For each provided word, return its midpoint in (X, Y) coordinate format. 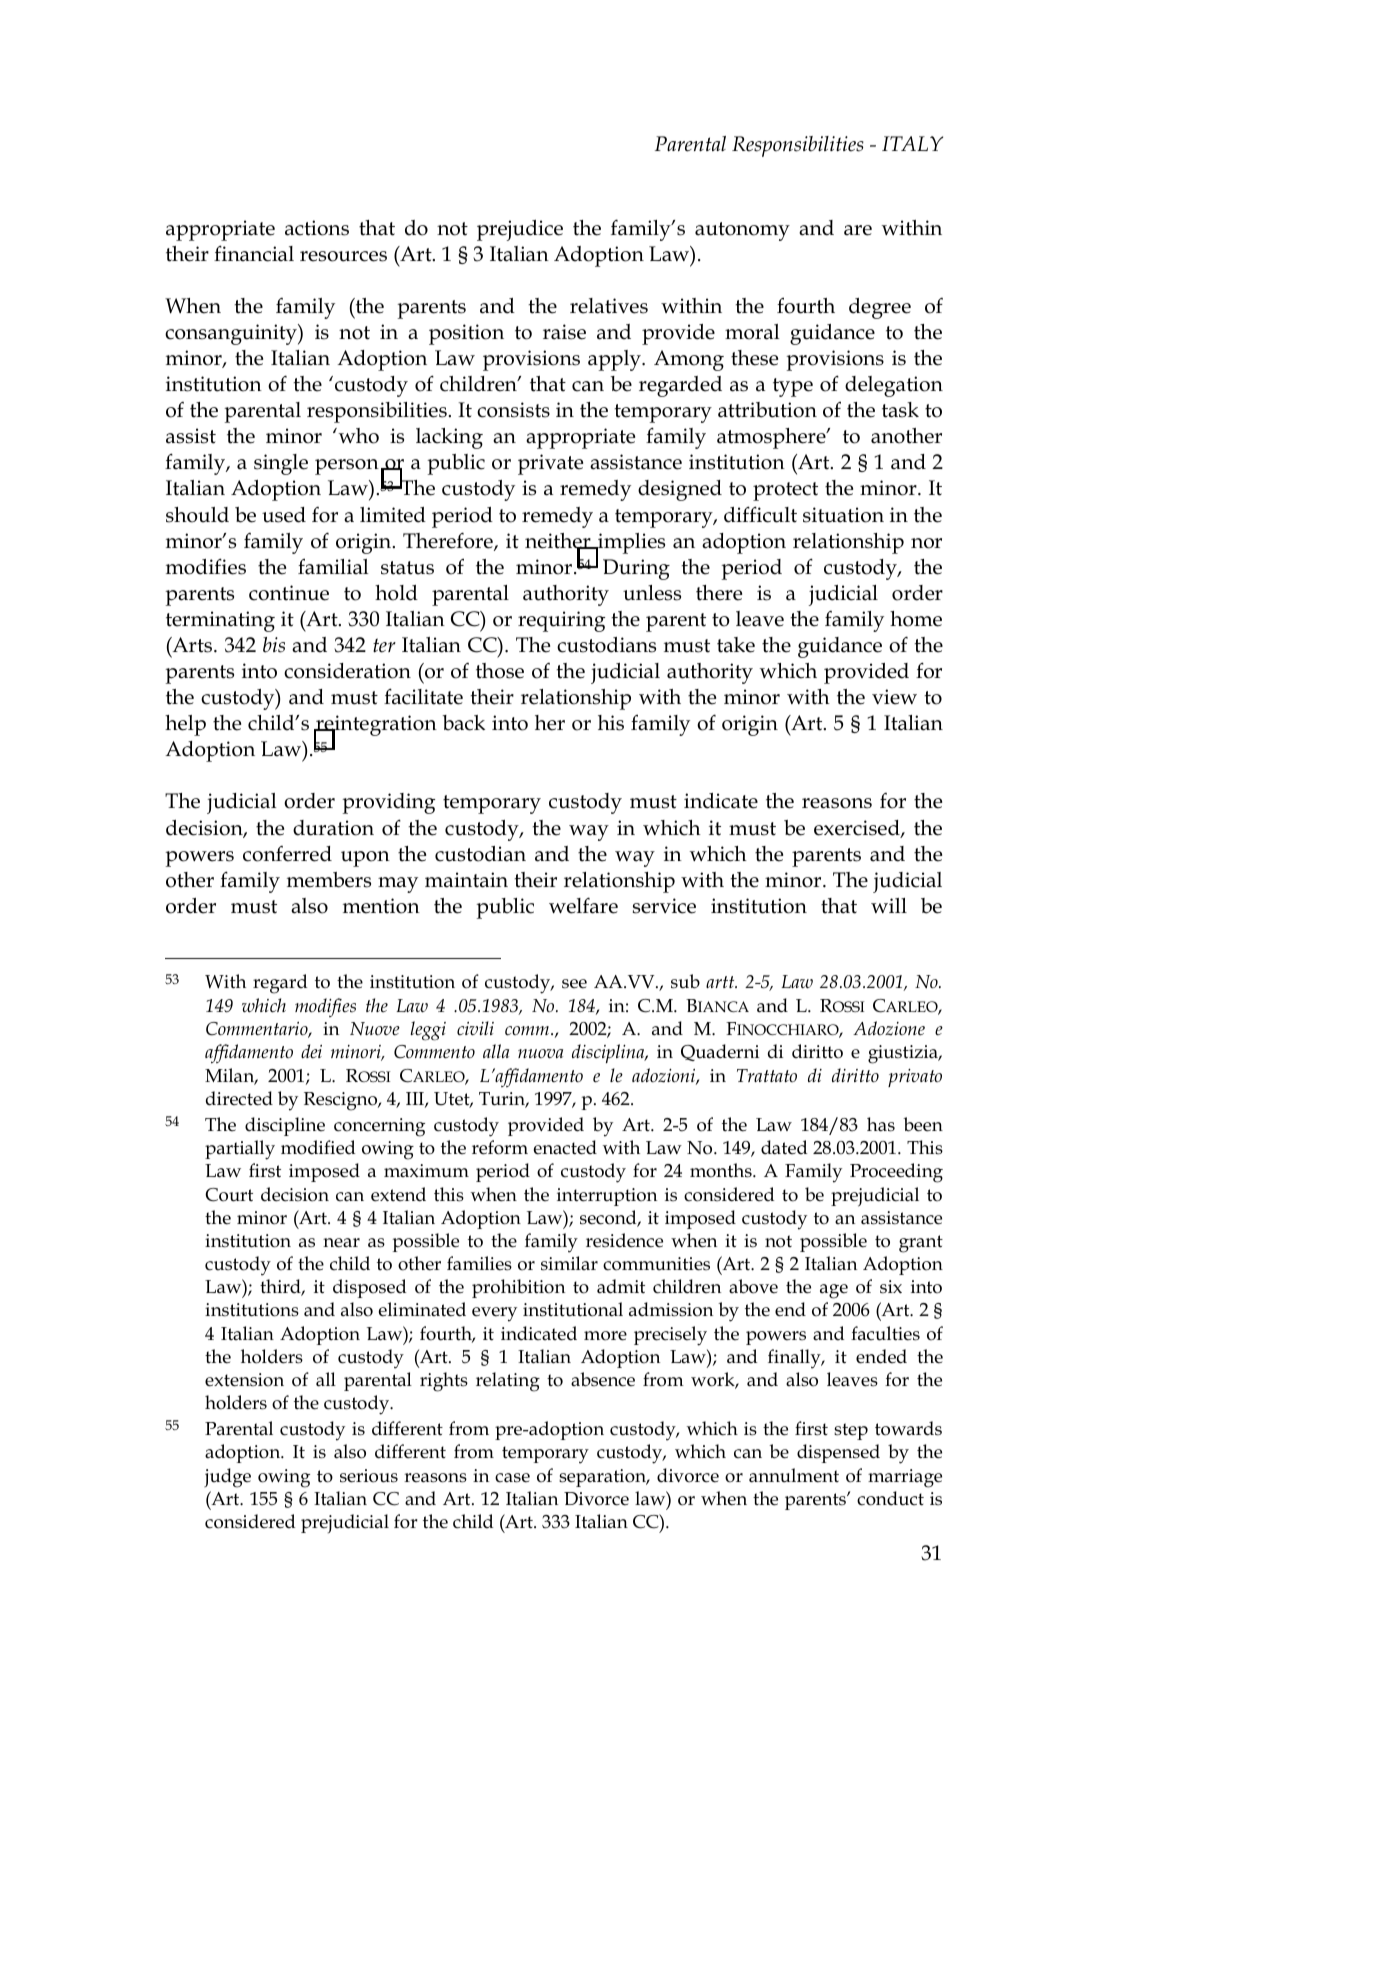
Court (229, 1195)
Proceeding (896, 1173)
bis (274, 645)
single (281, 464)
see (574, 984)
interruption (607, 1197)
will (889, 905)
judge (227, 1478)
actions (317, 228)
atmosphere (772, 438)
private (550, 464)
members (329, 880)
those (500, 671)
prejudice (520, 230)
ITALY (912, 143)
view (894, 697)
